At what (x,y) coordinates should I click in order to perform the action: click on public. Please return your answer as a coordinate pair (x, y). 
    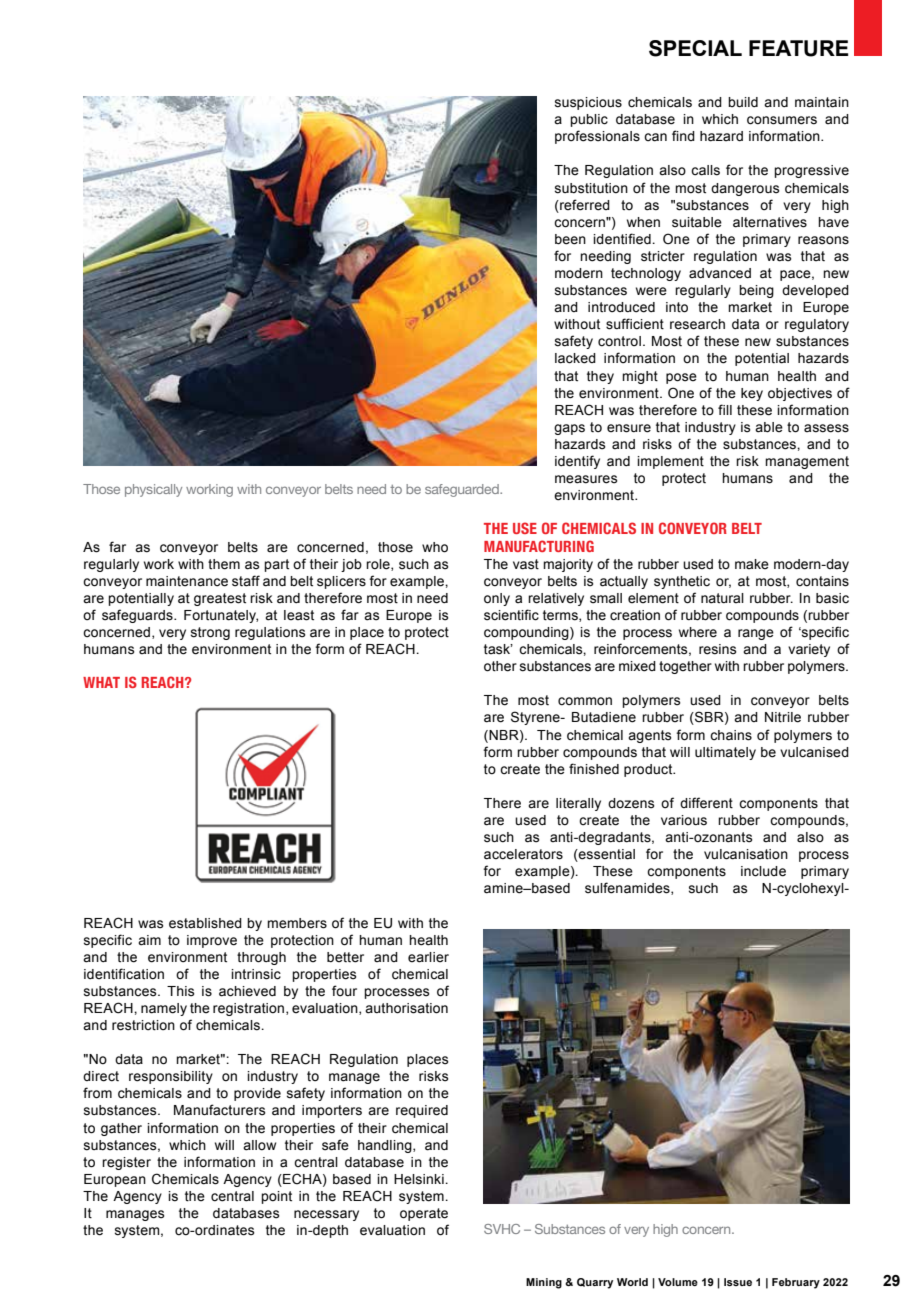
    Looking at the image, I should click on (589, 120).
